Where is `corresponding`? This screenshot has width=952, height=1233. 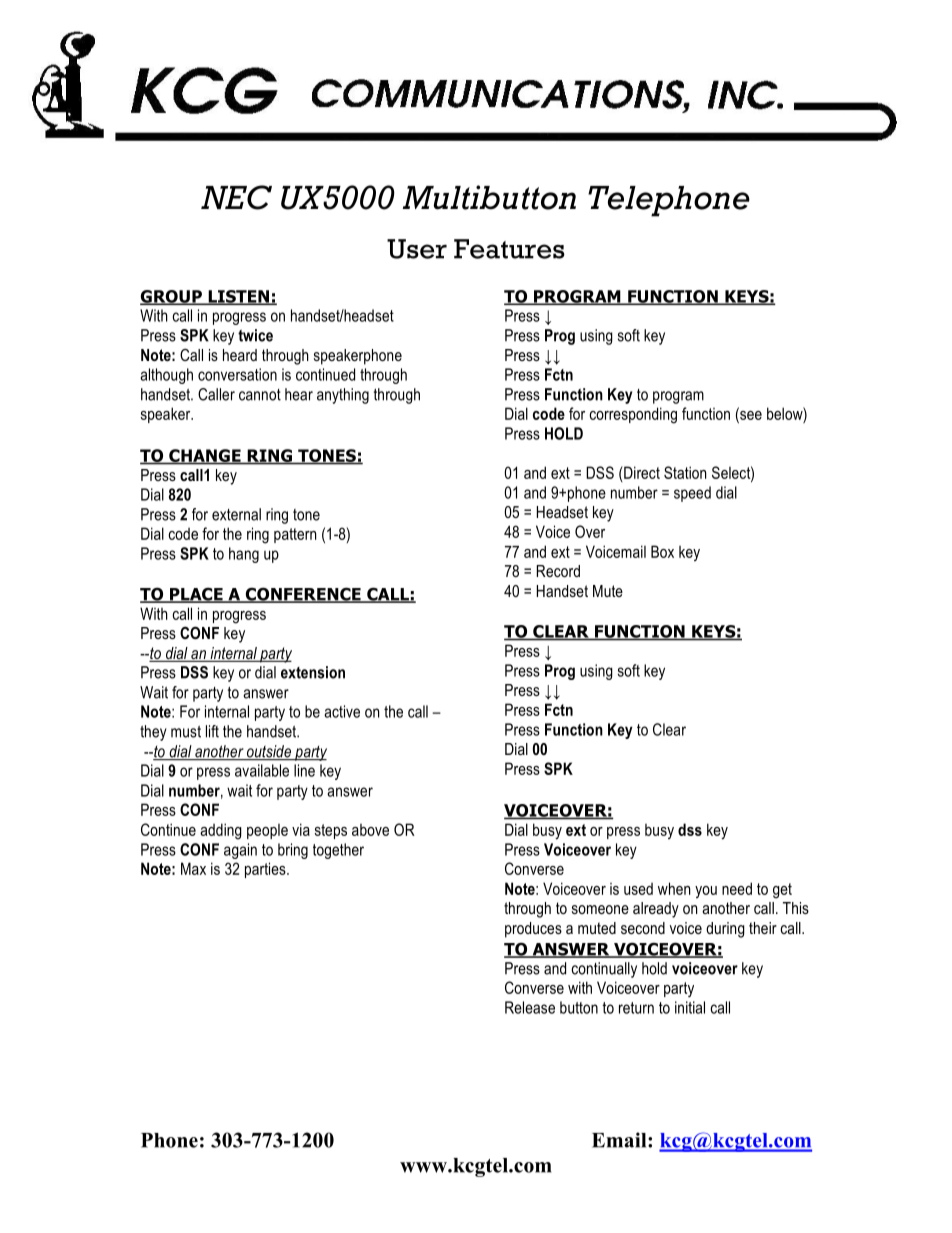
corresponding is located at coordinates (633, 415).
